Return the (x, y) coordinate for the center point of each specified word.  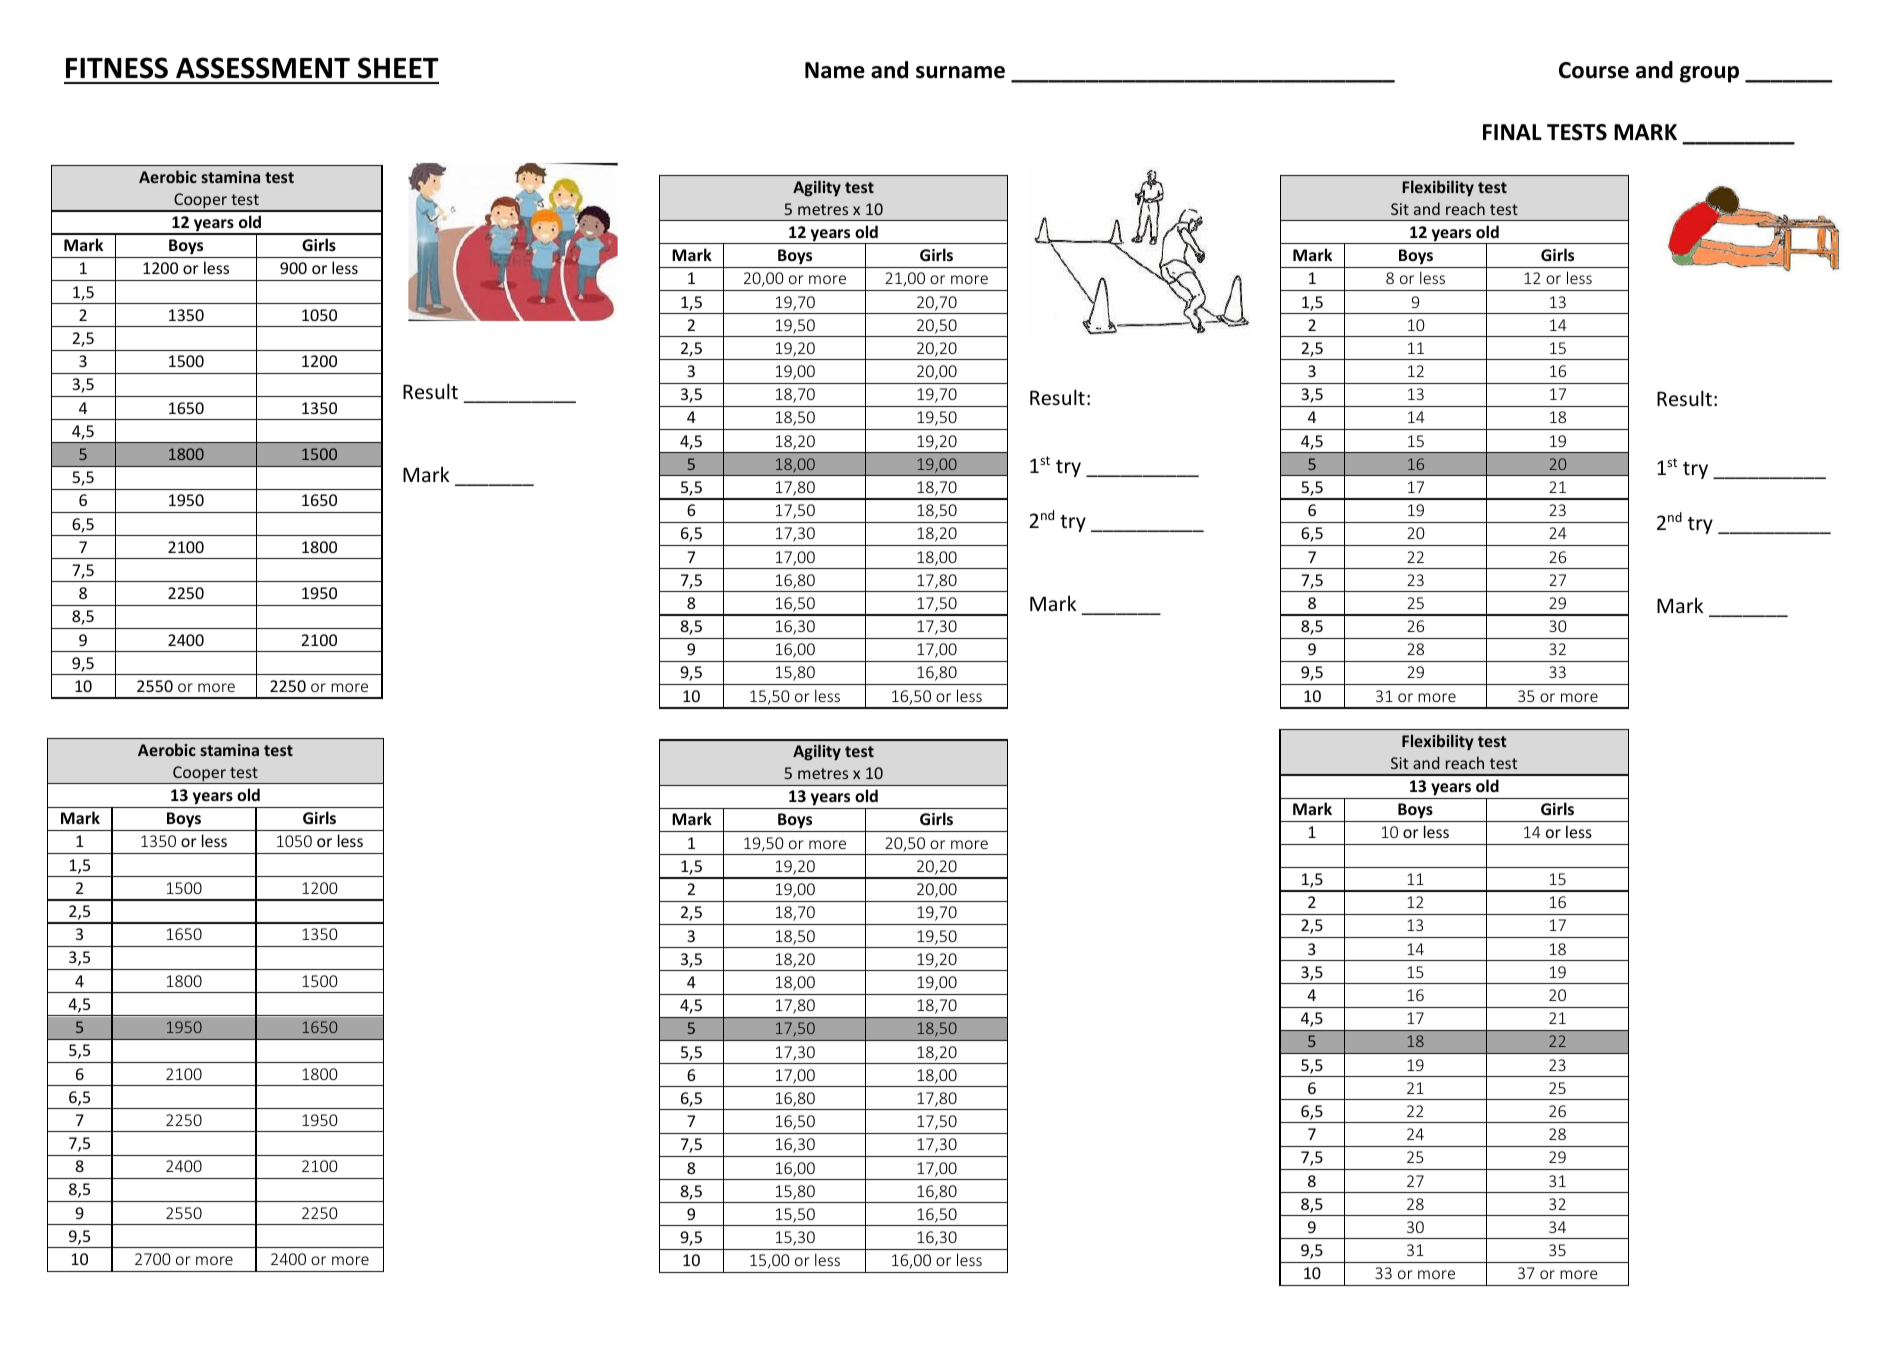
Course (1594, 70)
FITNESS (117, 68)
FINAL (1512, 132)
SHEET (398, 68)
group (1709, 74)
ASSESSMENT (263, 68)
